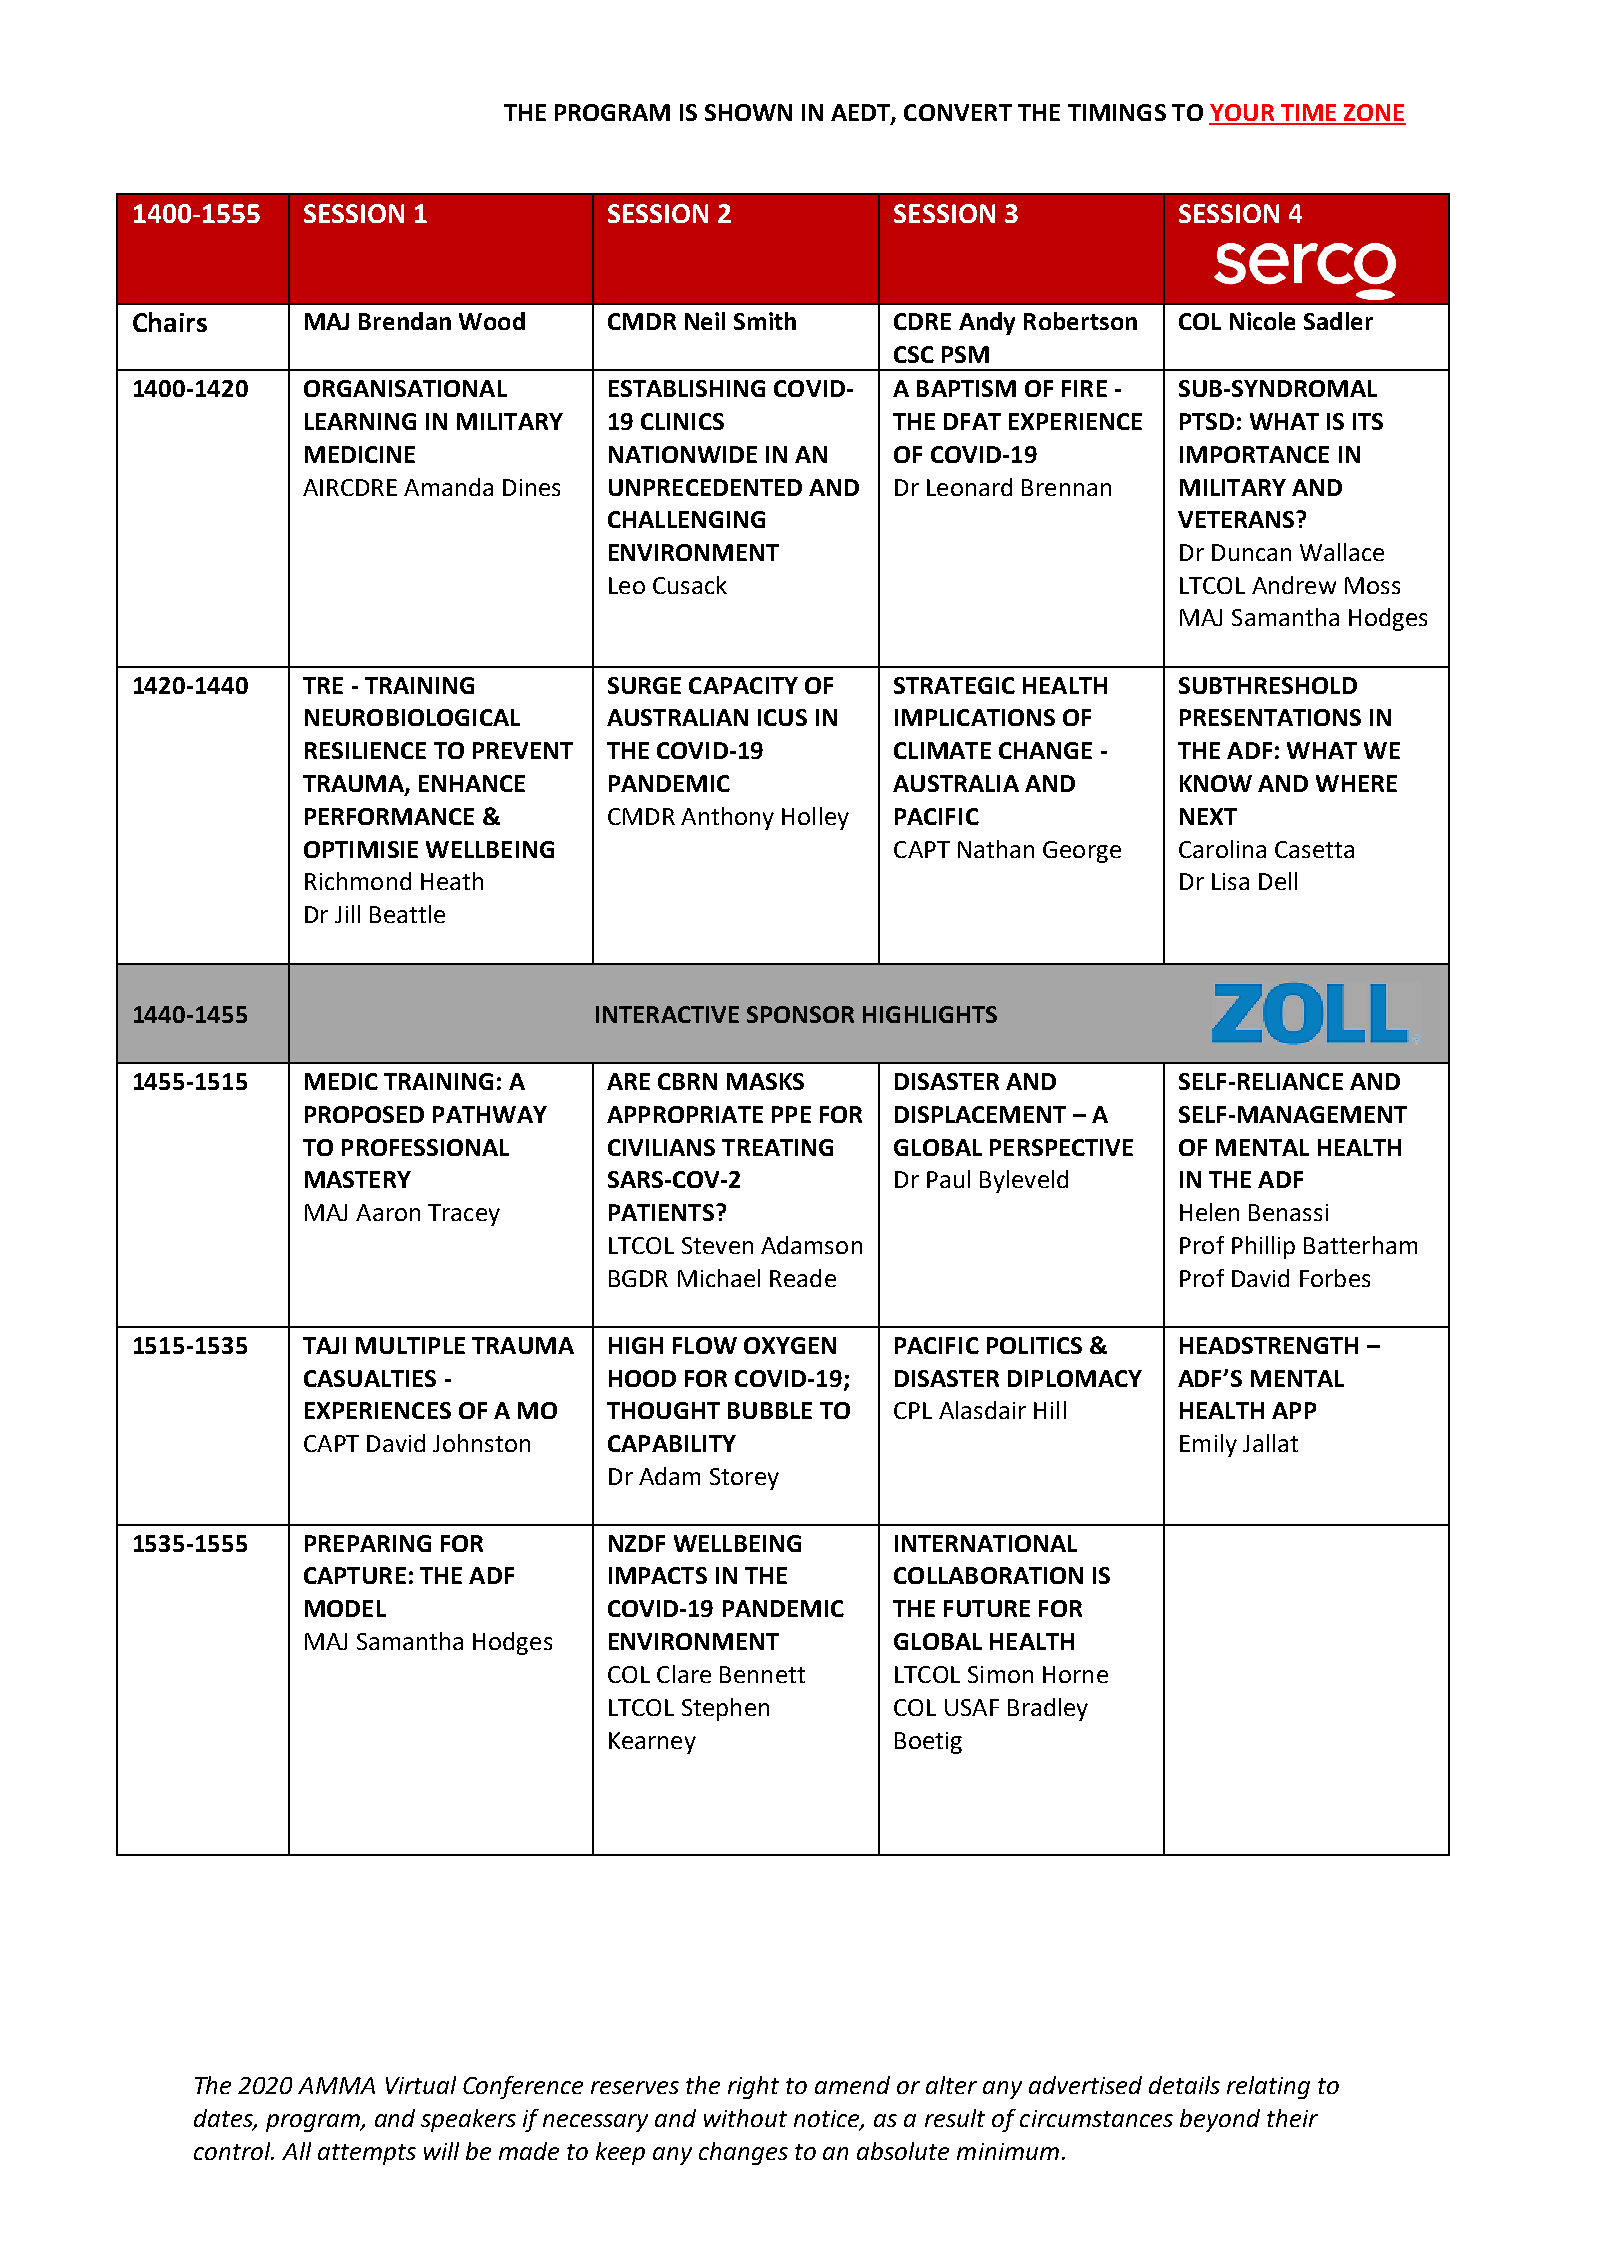 This screenshot has height=2262, width=1599. I want to click on NEXT, so click(1208, 816).
